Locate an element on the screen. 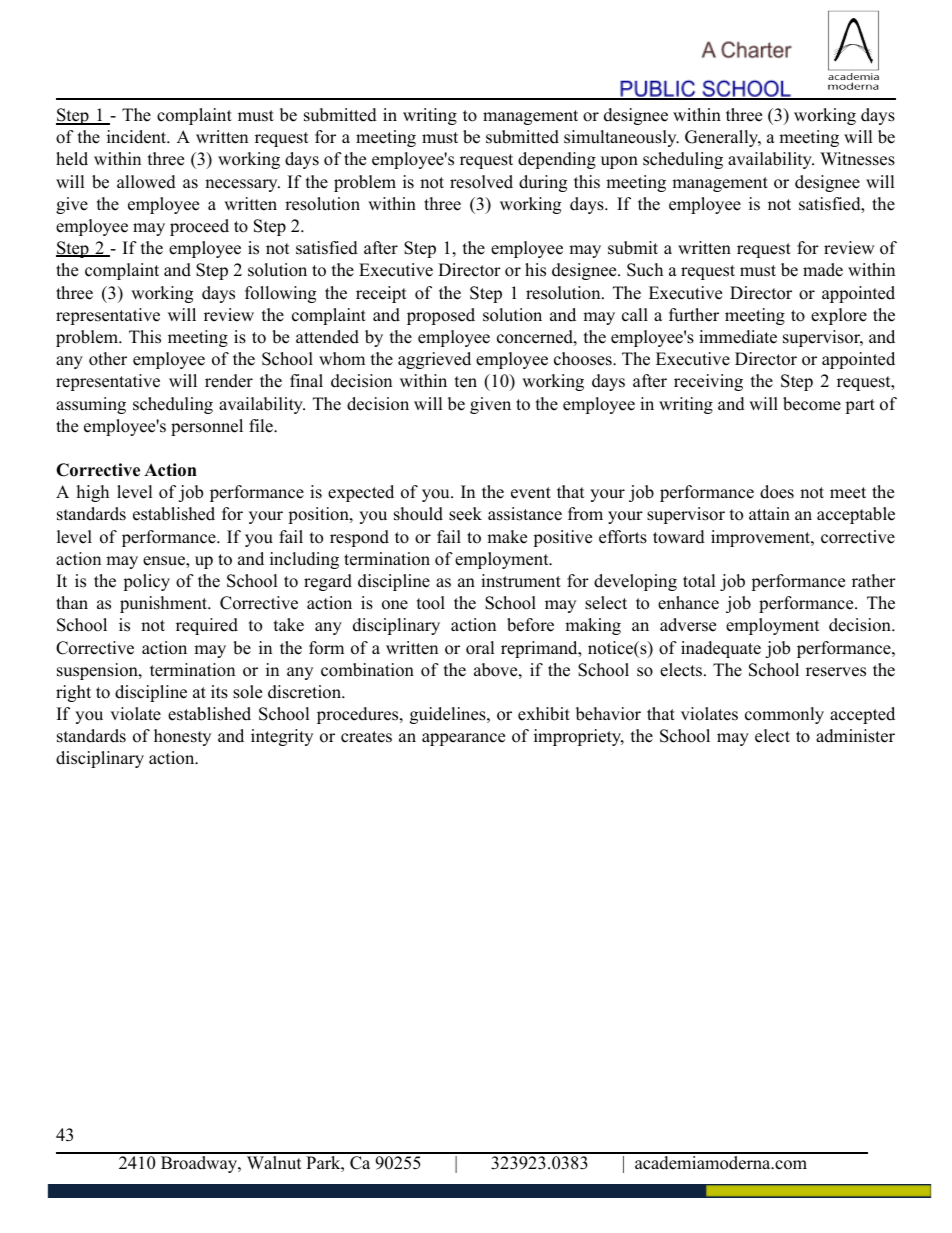 This screenshot has width=952, height=1233. event is located at coordinates (531, 493).
